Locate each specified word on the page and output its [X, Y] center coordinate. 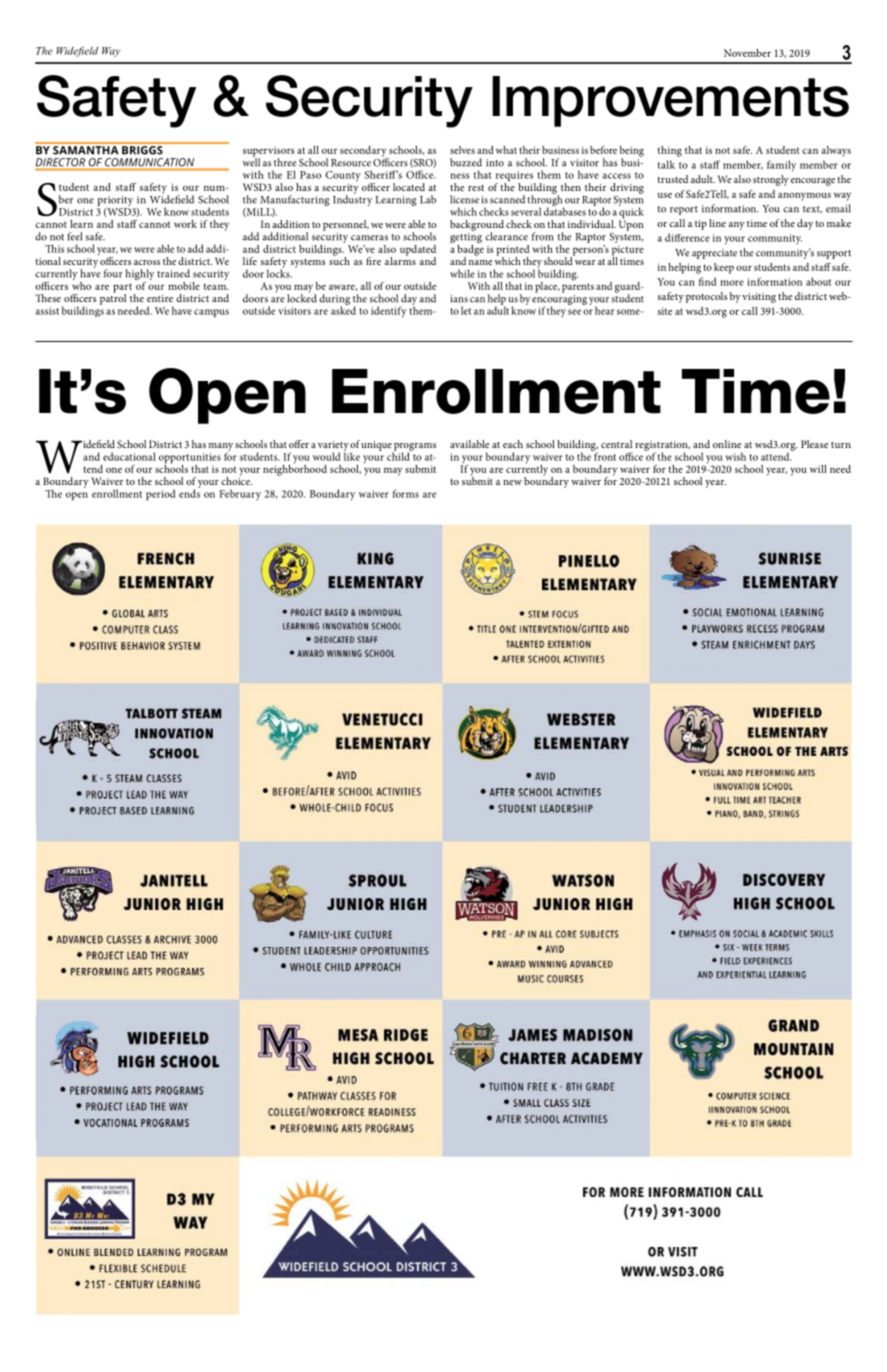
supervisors [269, 153]
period [160, 494]
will [818, 469]
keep [724, 268]
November [747, 53]
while [462, 273]
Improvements [670, 101]
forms [406, 493]
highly [139, 276]
